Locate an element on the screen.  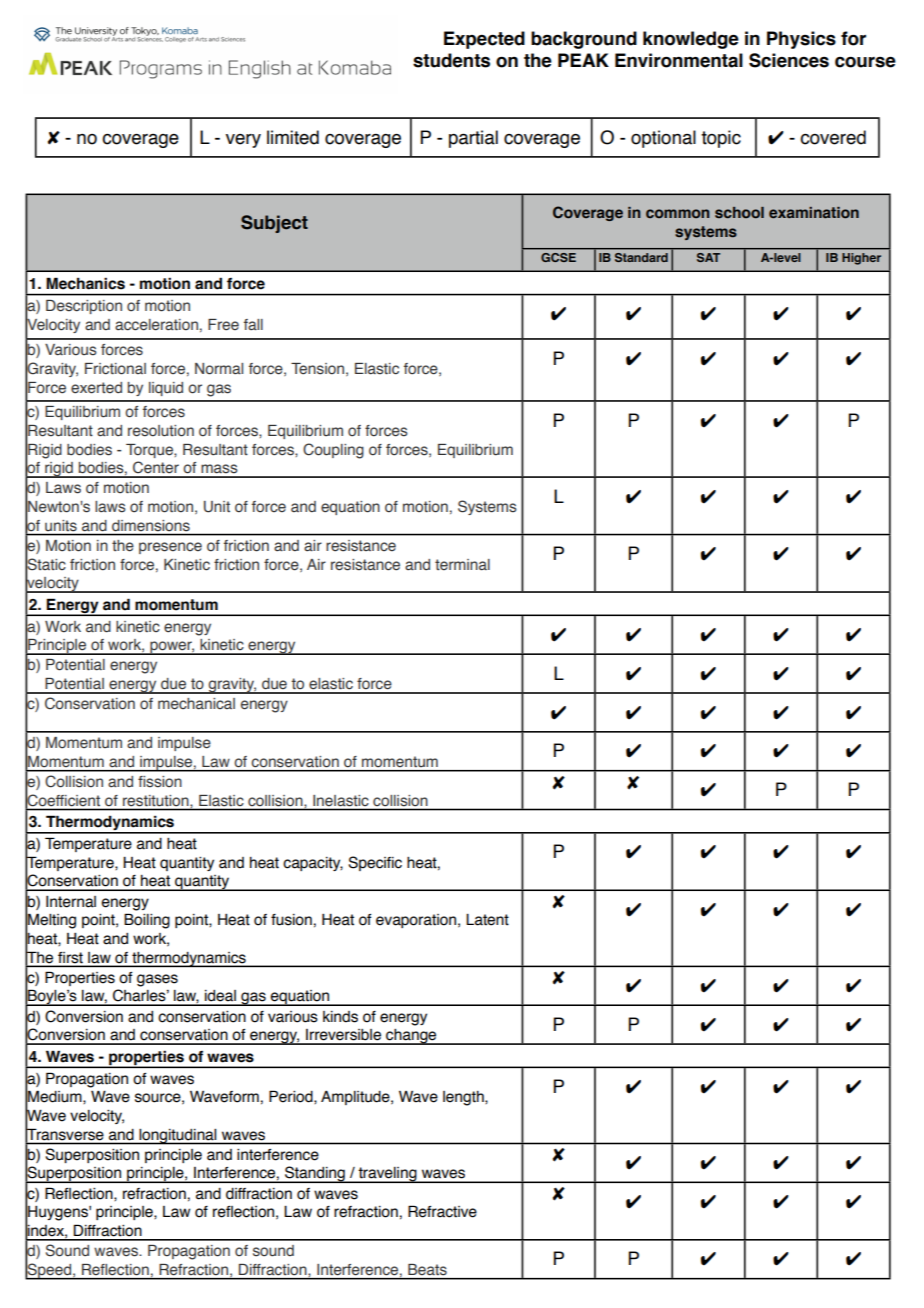
traveling is located at coordinates (387, 1175).
